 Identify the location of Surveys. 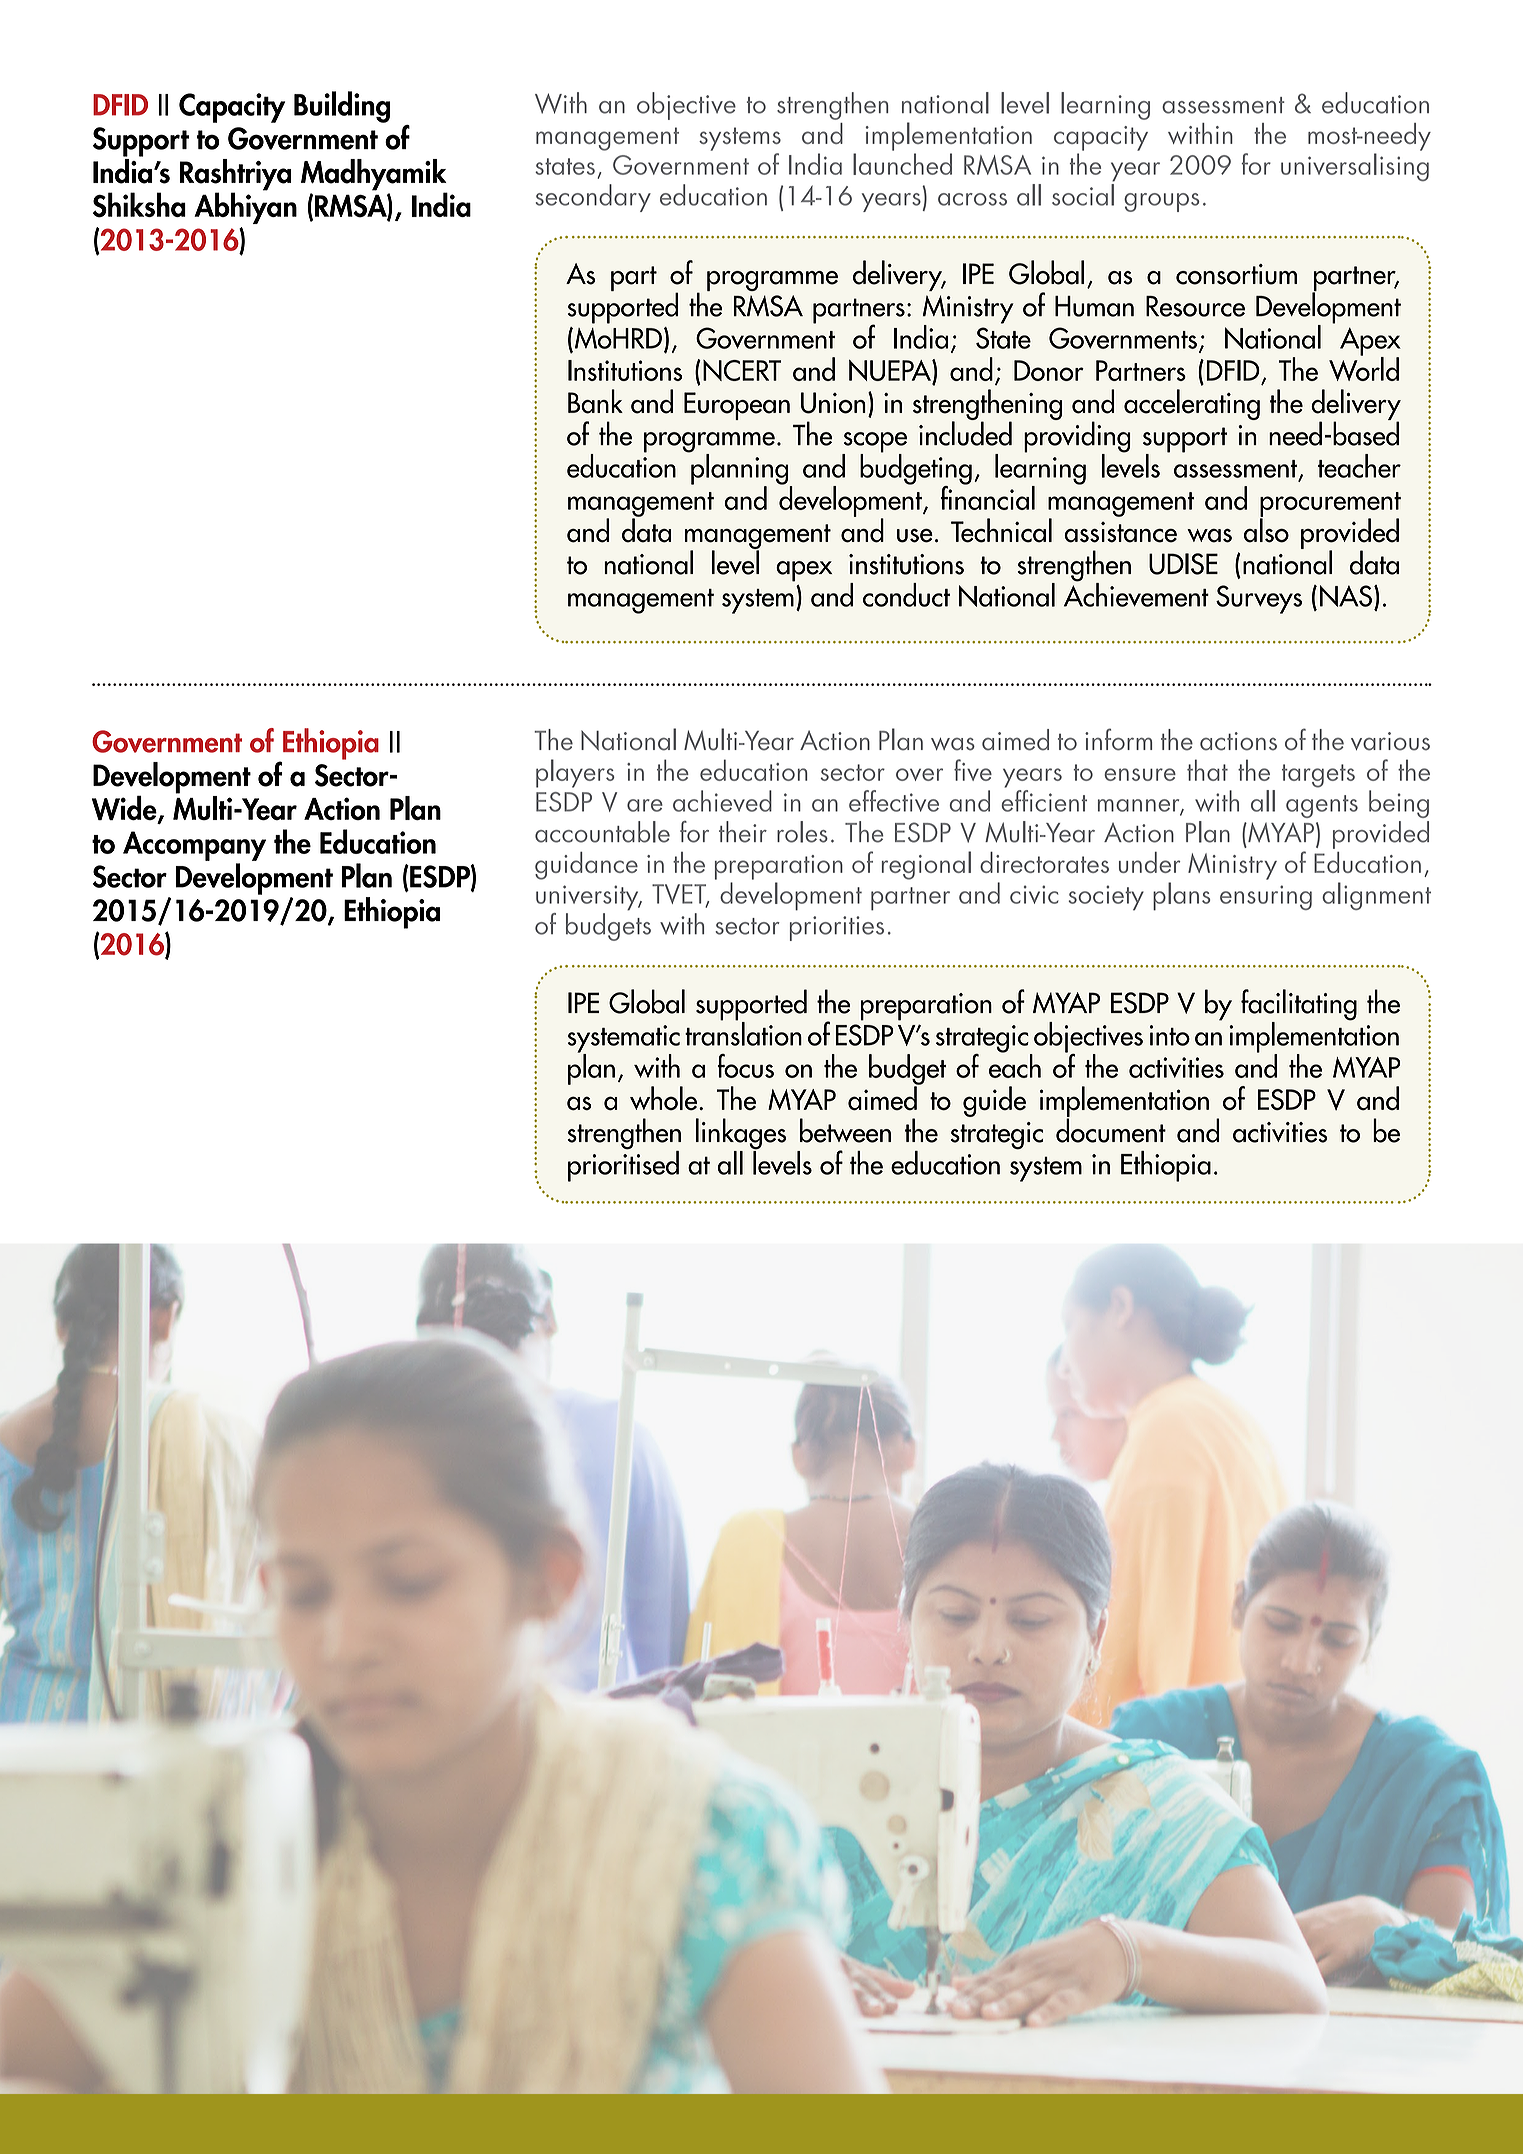
(1259, 599).
